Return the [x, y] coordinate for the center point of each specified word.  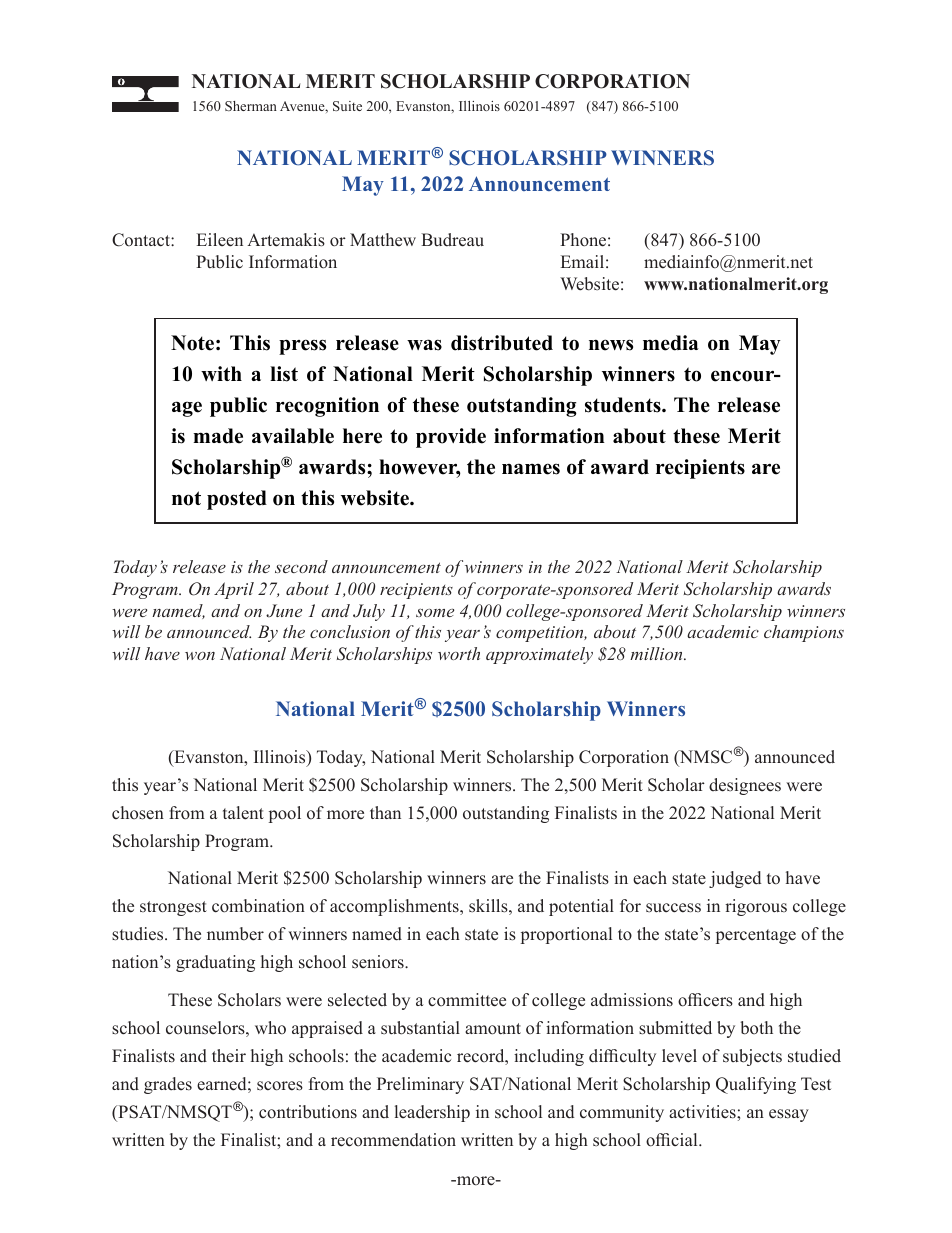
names [531, 469]
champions [804, 633]
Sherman [251, 106]
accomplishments [395, 907]
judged [735, 879]
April [234, 590]
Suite [347, 106]
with [221, 373]
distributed [502, 343]
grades [168, 1085]
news [611, 345]
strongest [173, 908]
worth [459, 653]
